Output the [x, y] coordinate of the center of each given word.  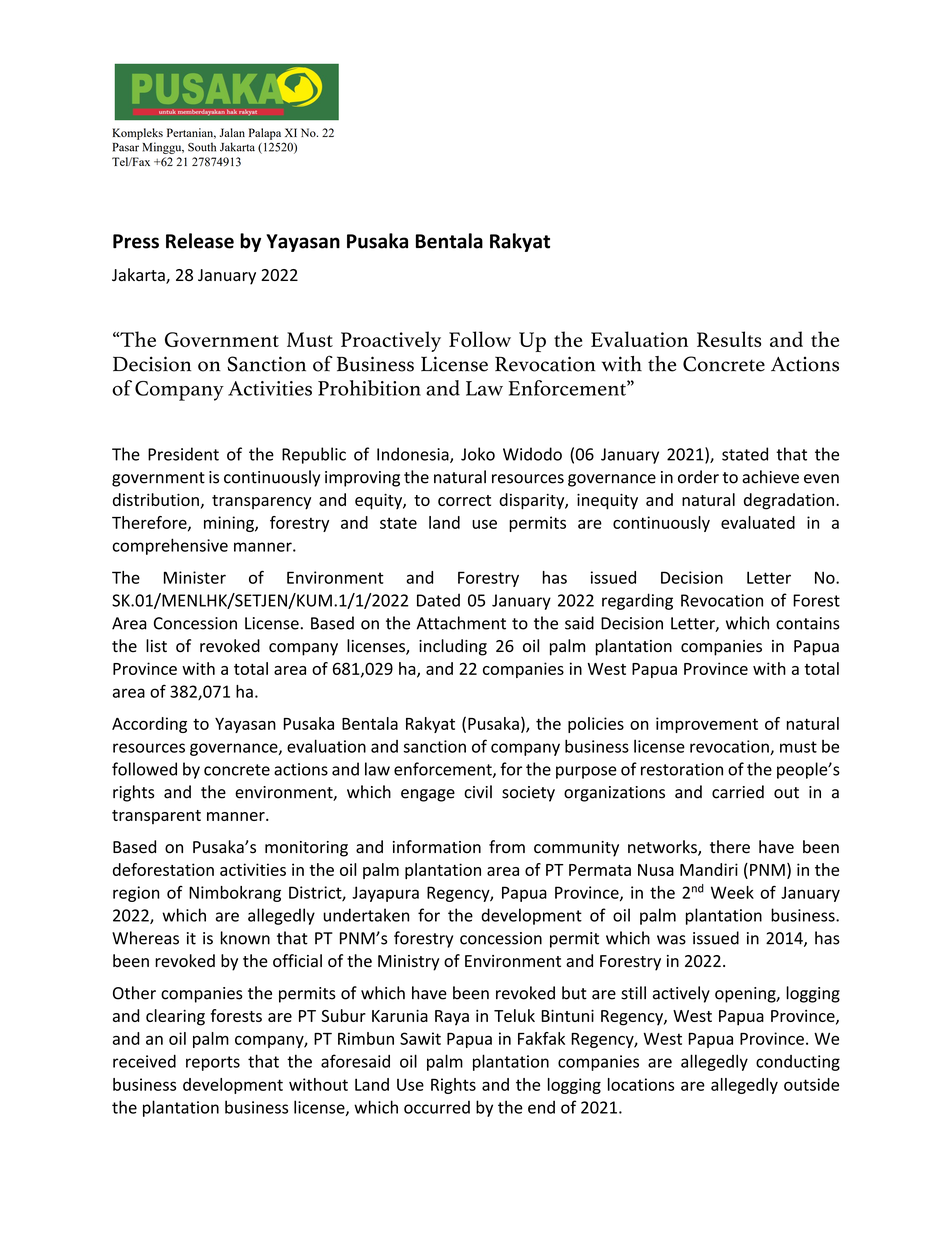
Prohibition [369, 388]
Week [732, 892]
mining [230, 524]
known [245, 938]
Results [729, 339]
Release [200, 241]
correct [464, 500]
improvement [707, 725]
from [507, 847]
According [149, 725]
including [453, 647]
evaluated [758, 522]
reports [213, 1063]
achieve [770, 477]
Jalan [232, 132]
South [202, 147]
